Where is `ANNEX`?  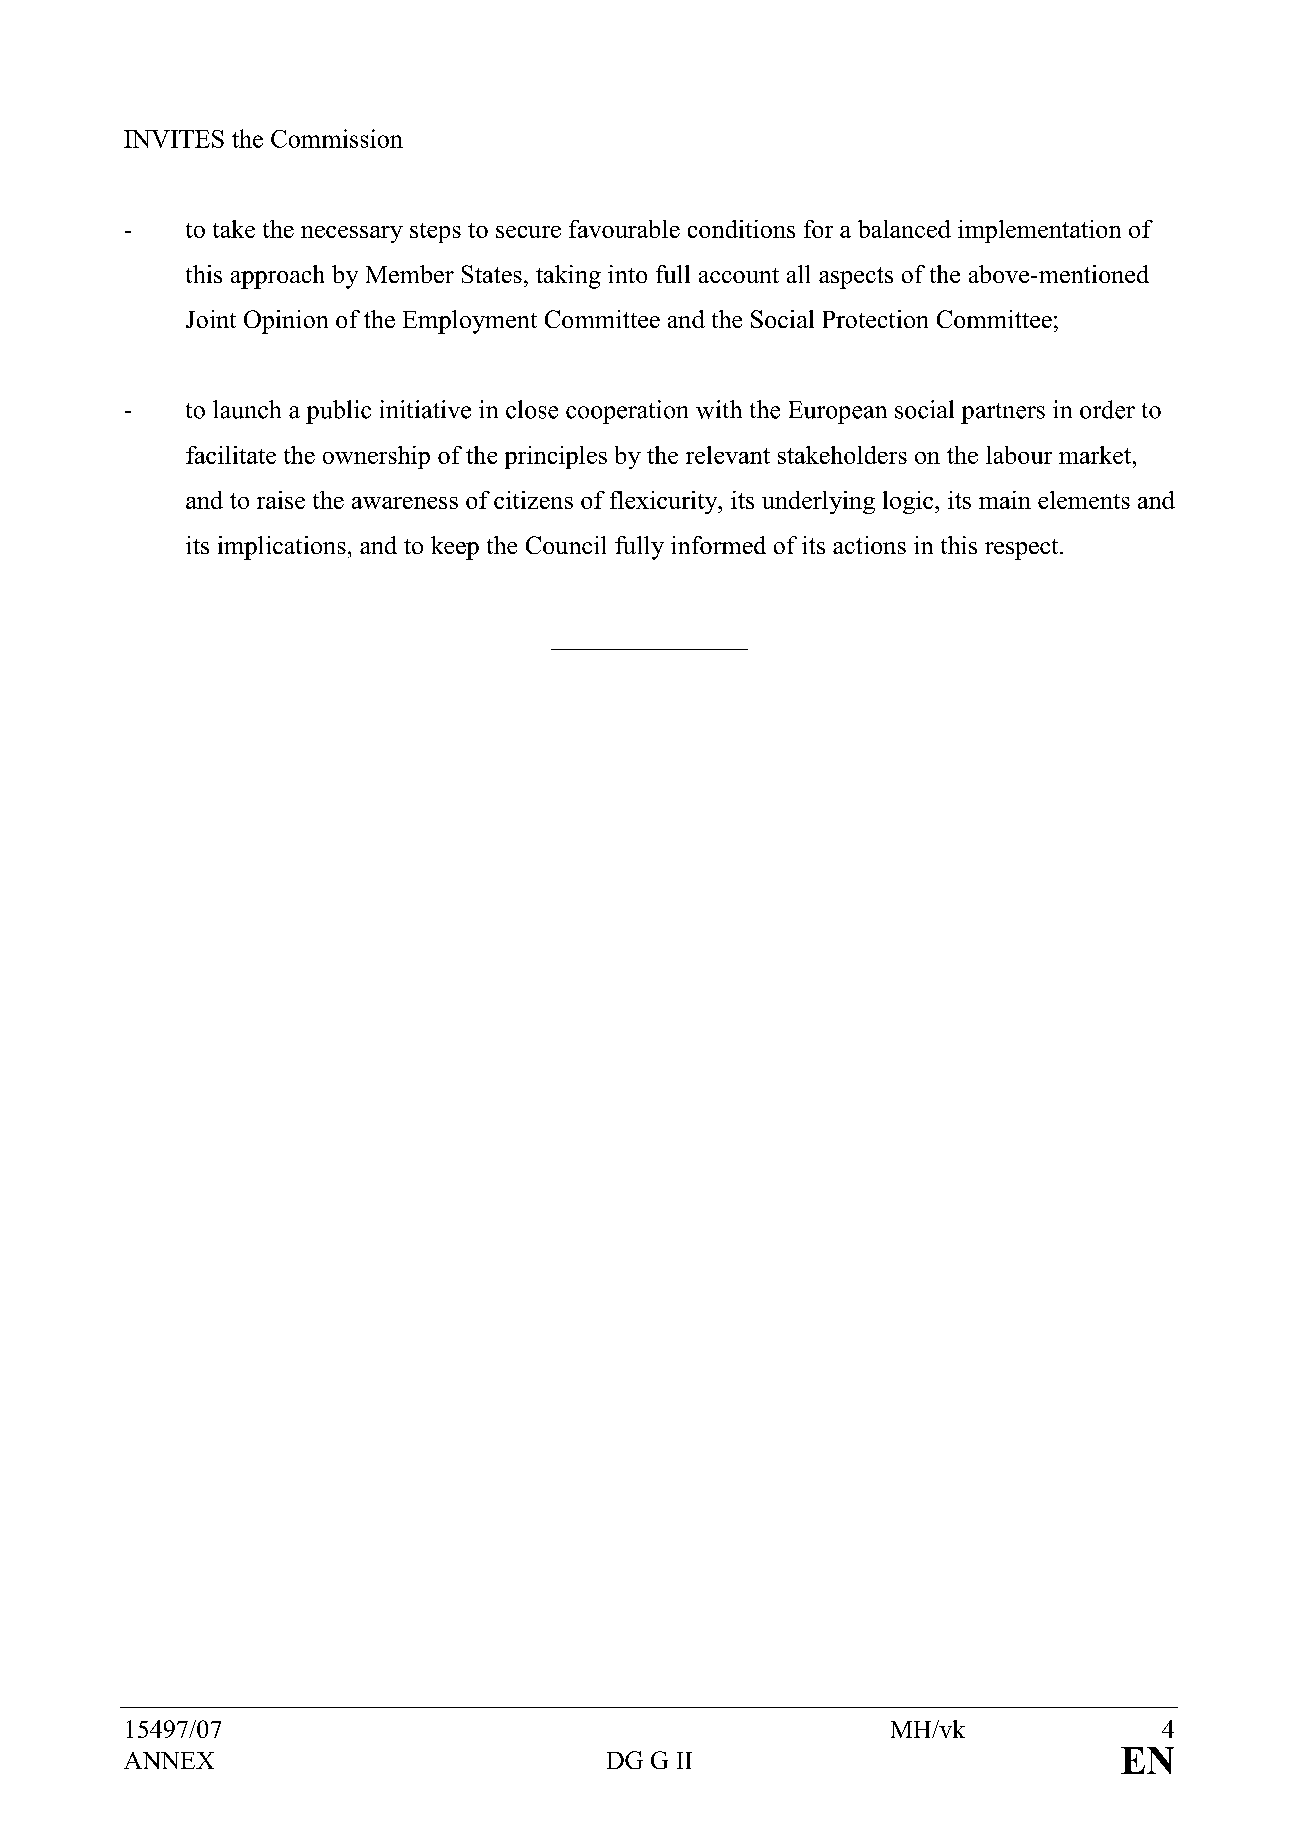
ANNEX is located at coordinates (169, 1760).
